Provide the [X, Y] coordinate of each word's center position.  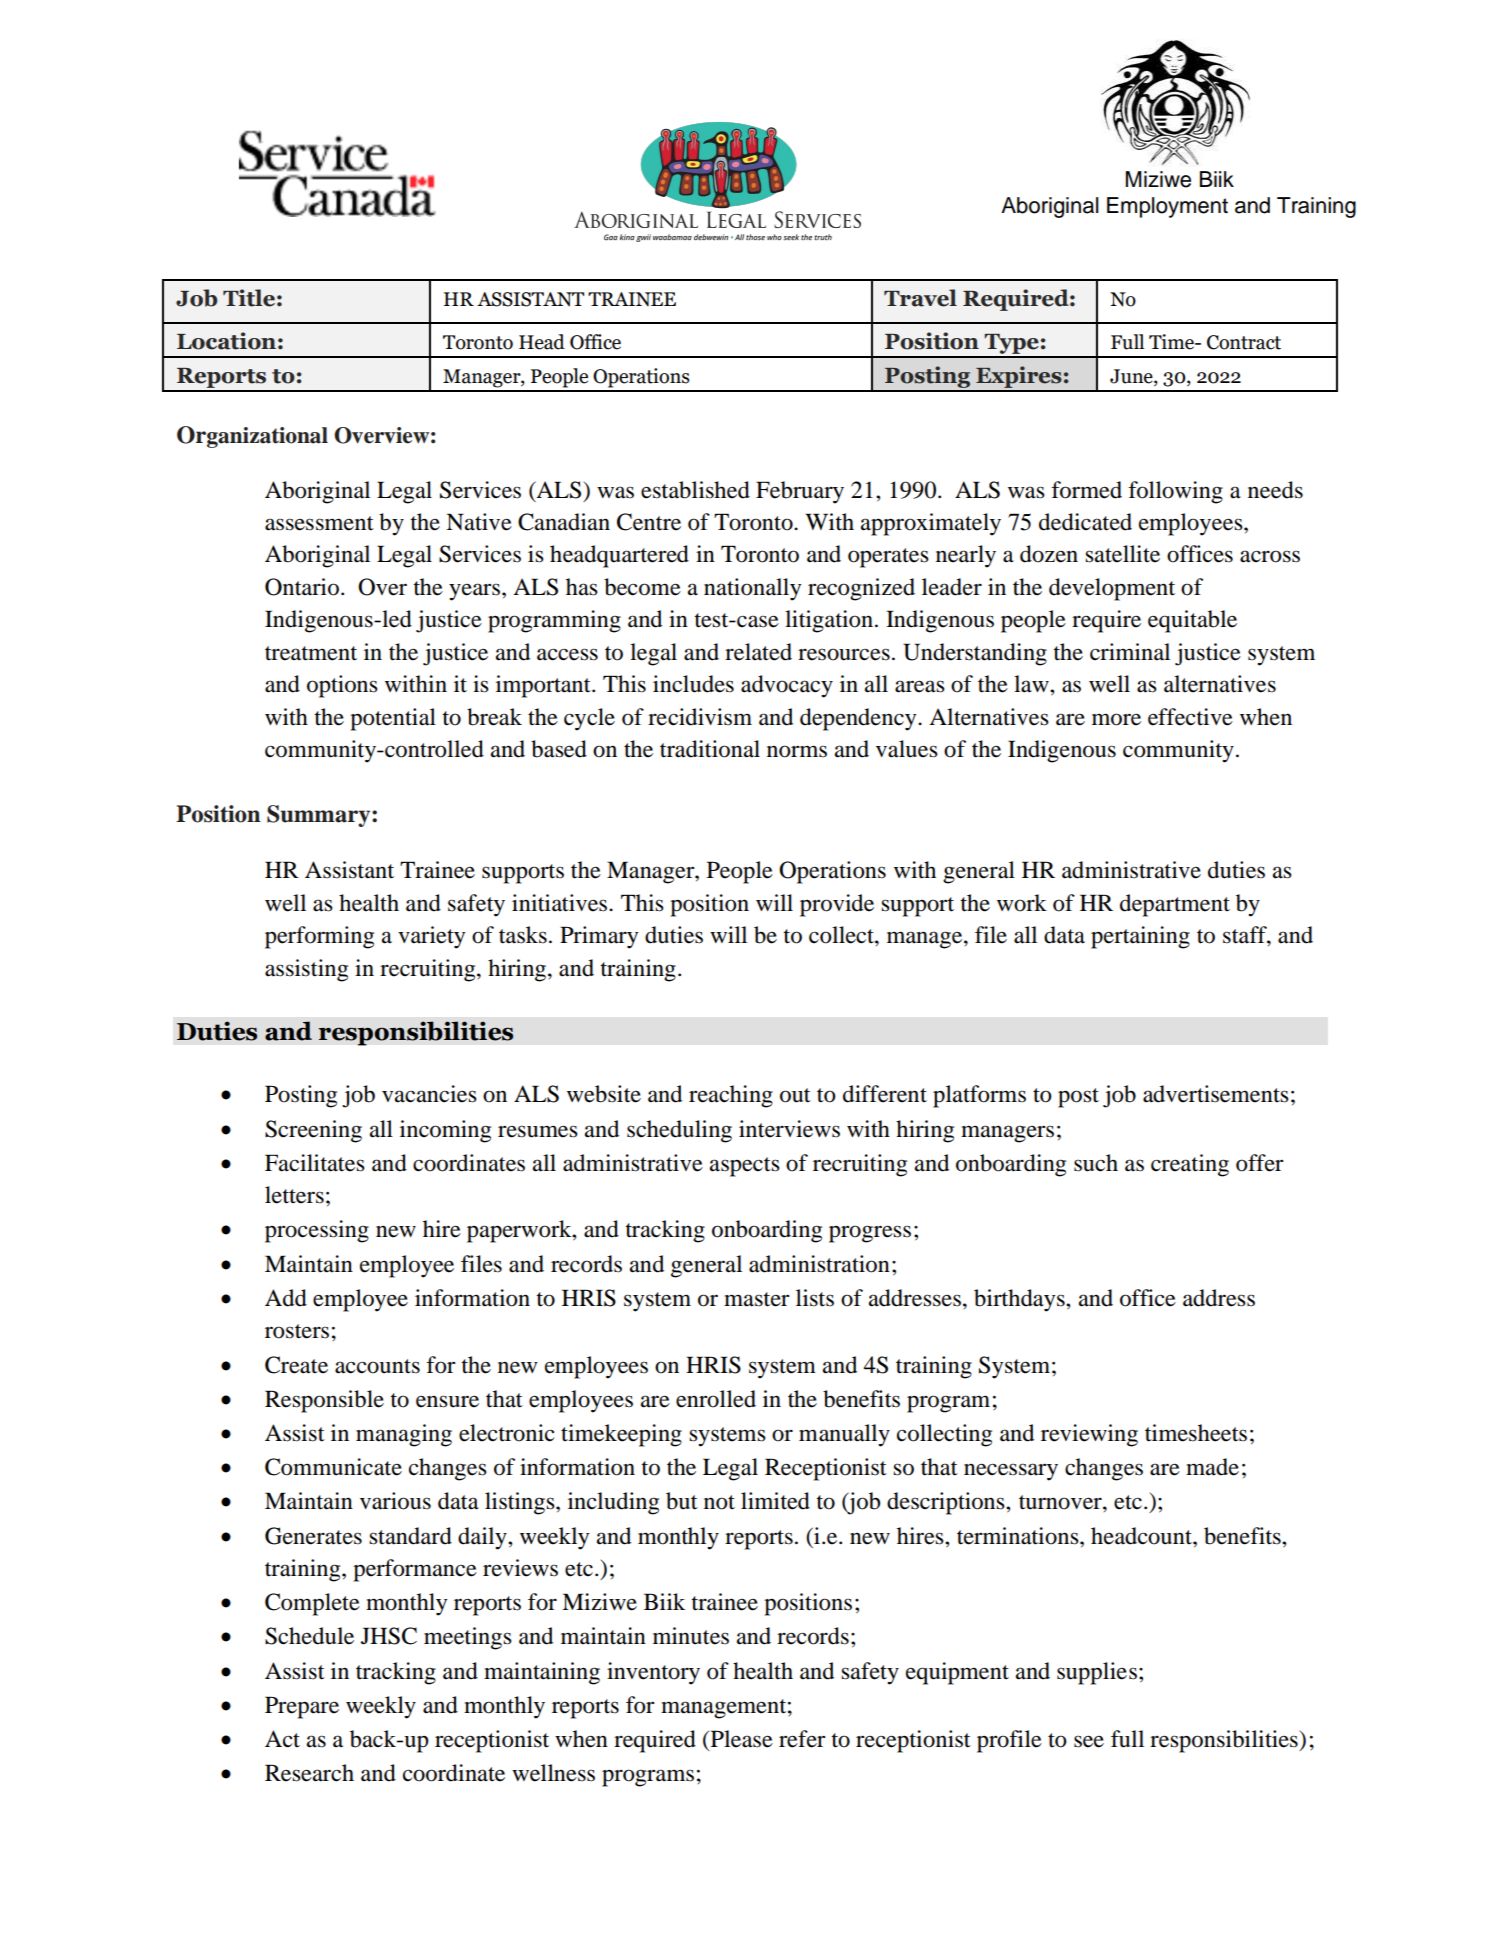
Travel [920, 298]
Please [740, 1740]
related [758, 652]
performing [319, 937]
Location [226, 341]
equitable [1192, 621]
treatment [311, 653]
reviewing [1089, 1435]
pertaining [1140, 937]
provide [837, 905]
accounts [377, 1366]
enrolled [716, 1399]
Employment [1167, 207]
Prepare [302, 1707]
